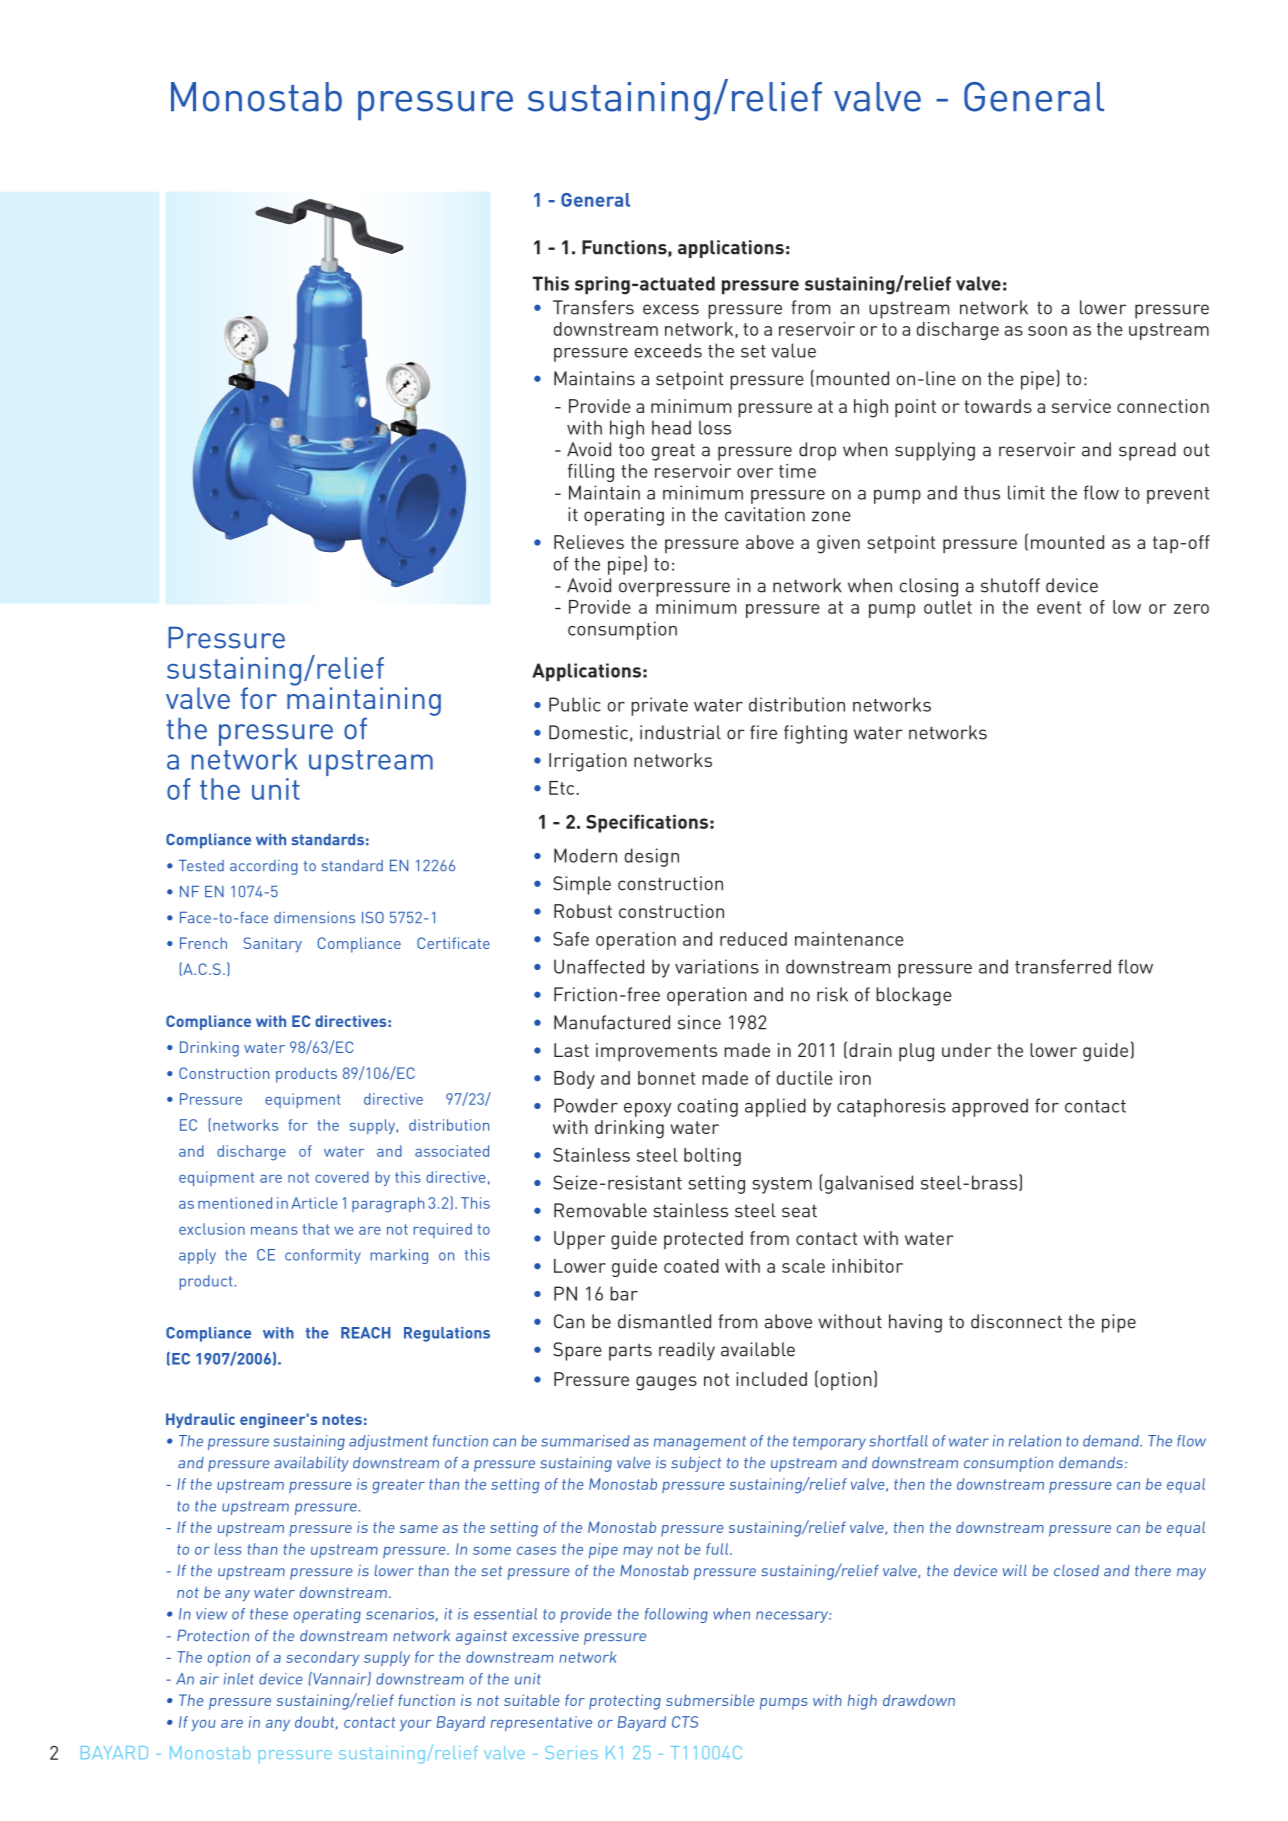 The width and height of the page is (1288, 1821). I want to click on private, so click(659, 706).
